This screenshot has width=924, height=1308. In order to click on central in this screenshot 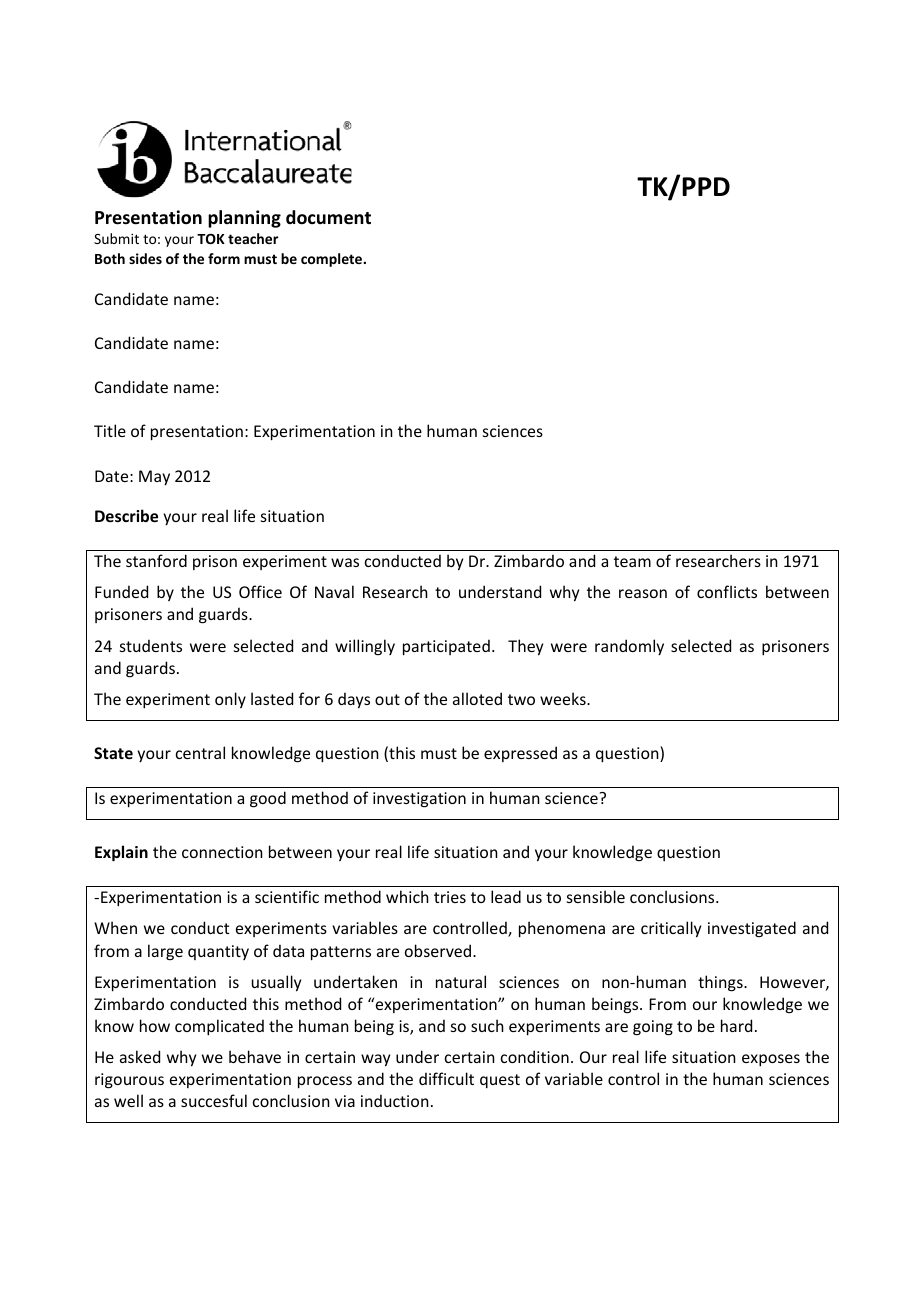, I will do `click(200, 752)`.
